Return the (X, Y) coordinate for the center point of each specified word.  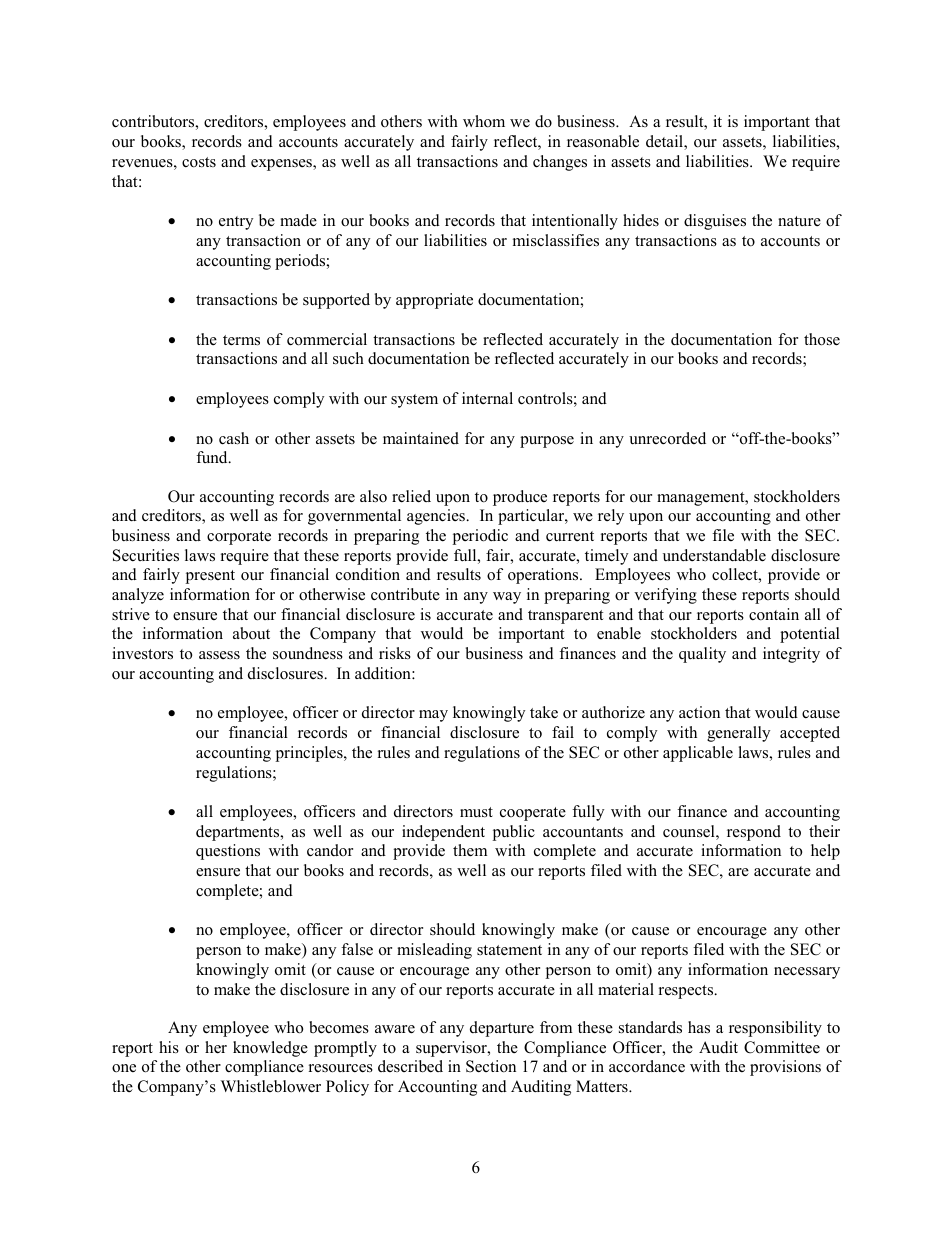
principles (310, 754)
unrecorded (667, 438)
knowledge (270, 1049)
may (433, 716)
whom (484, 121)
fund (213, 457)
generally (738, 734)
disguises (715, 222)
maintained (421, 438)
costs (199, 162)
